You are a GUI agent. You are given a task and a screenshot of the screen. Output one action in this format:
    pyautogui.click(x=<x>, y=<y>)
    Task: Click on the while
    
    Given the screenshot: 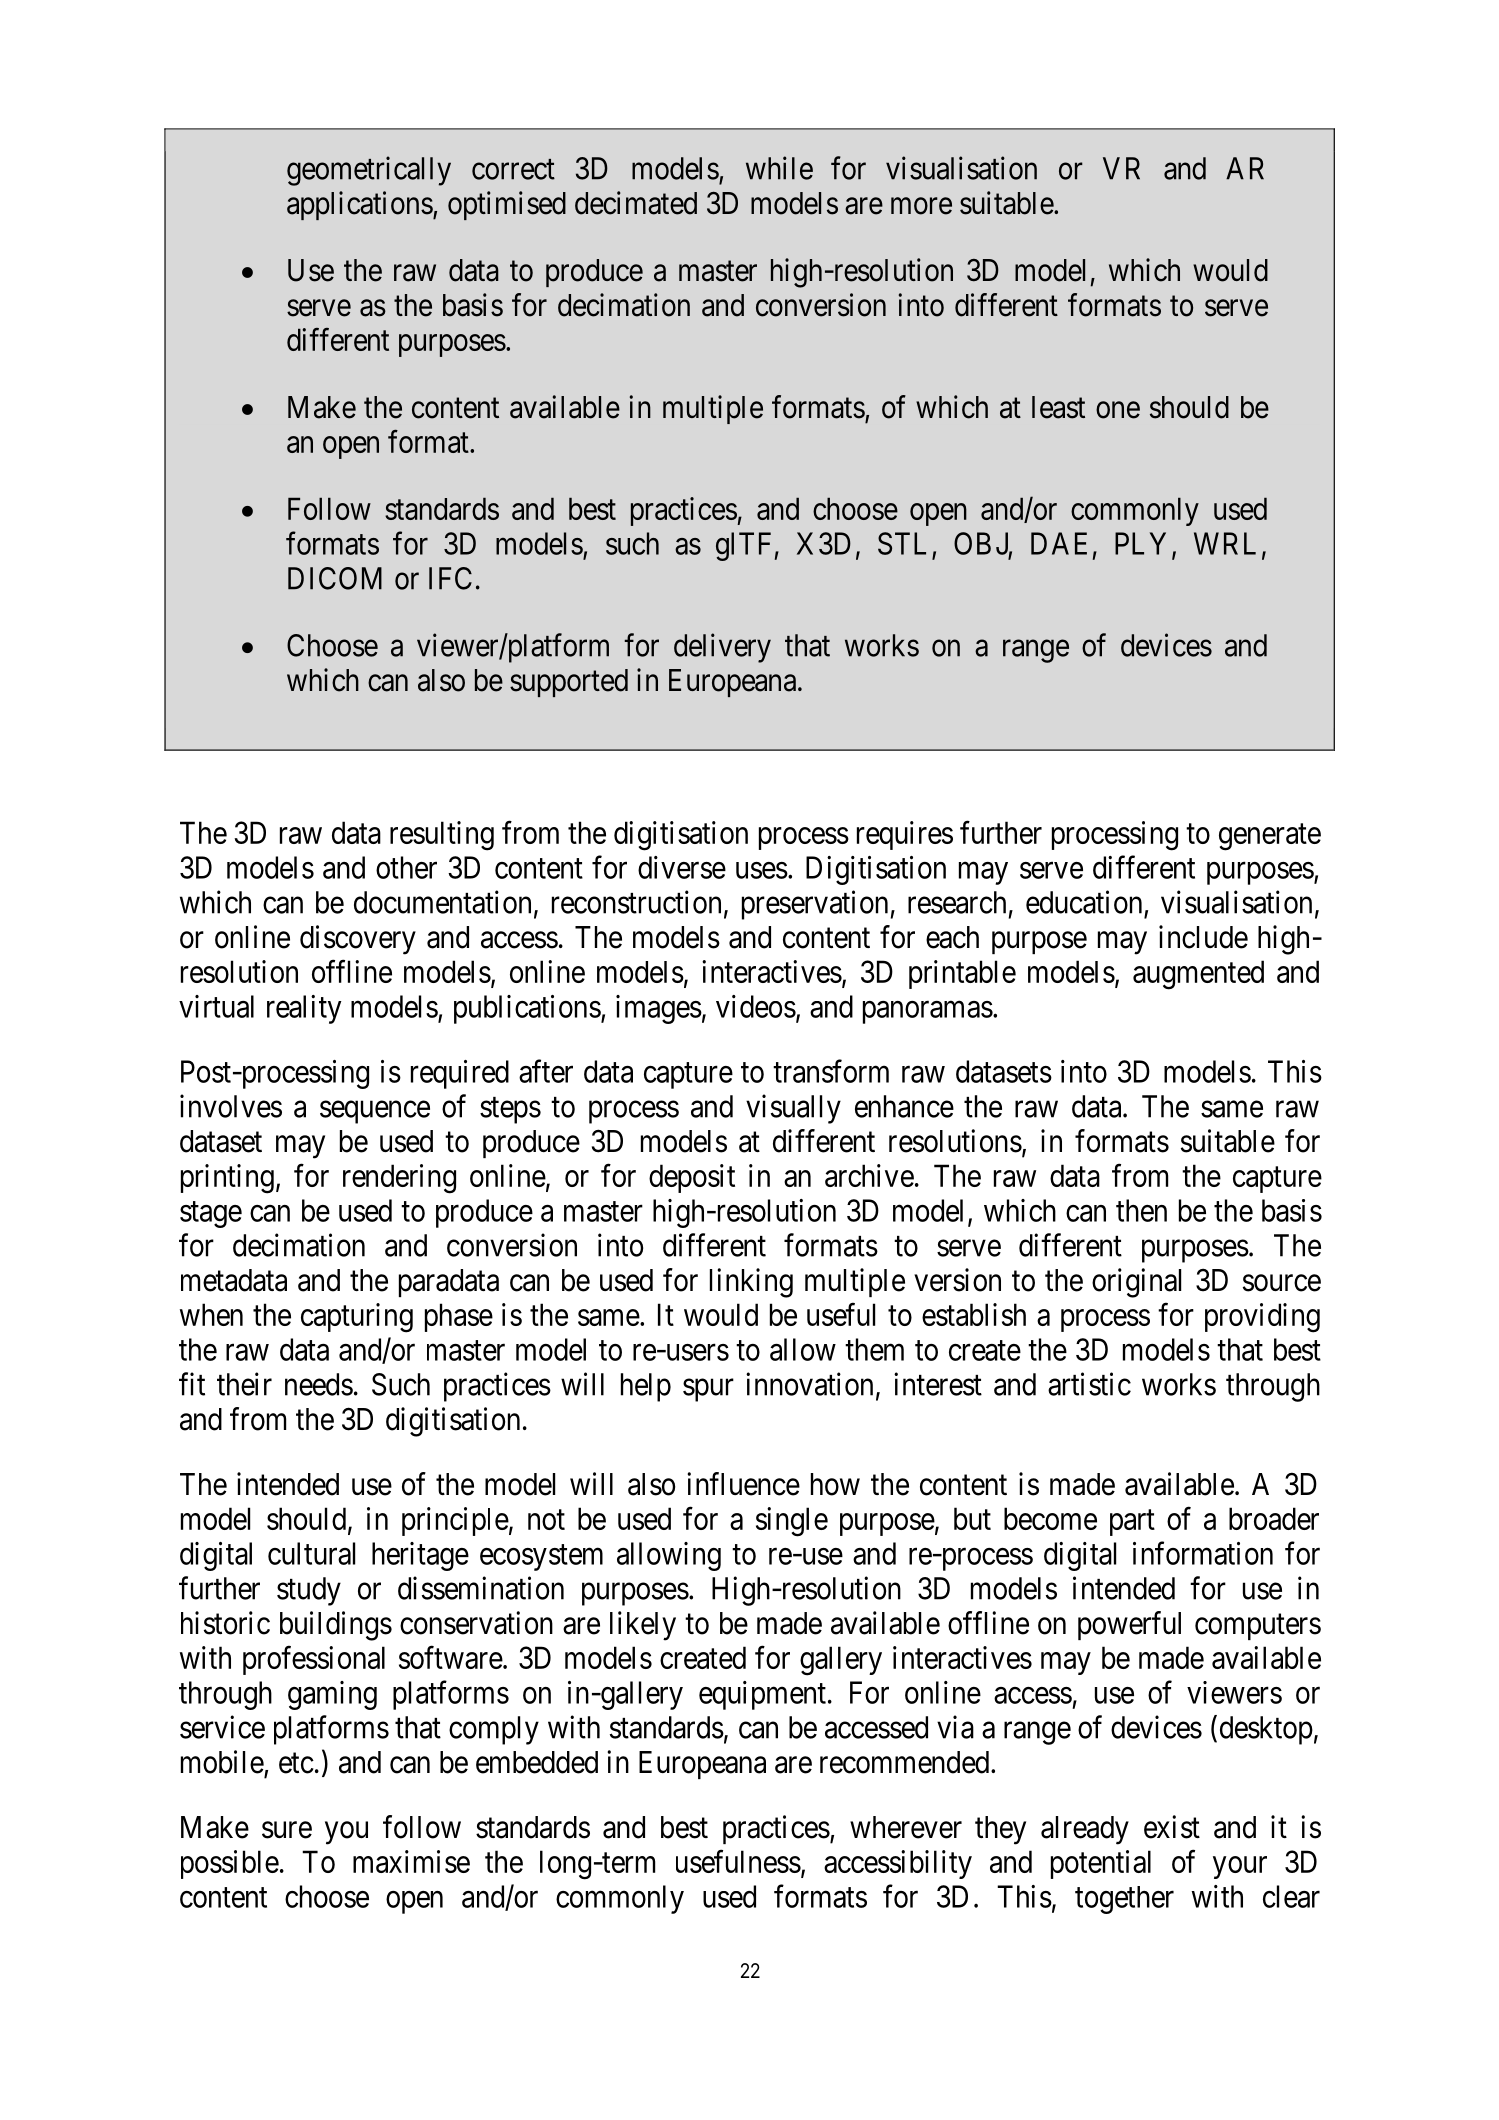 What is the action you would take?
    pyautogui.click(x=779, y=168)
